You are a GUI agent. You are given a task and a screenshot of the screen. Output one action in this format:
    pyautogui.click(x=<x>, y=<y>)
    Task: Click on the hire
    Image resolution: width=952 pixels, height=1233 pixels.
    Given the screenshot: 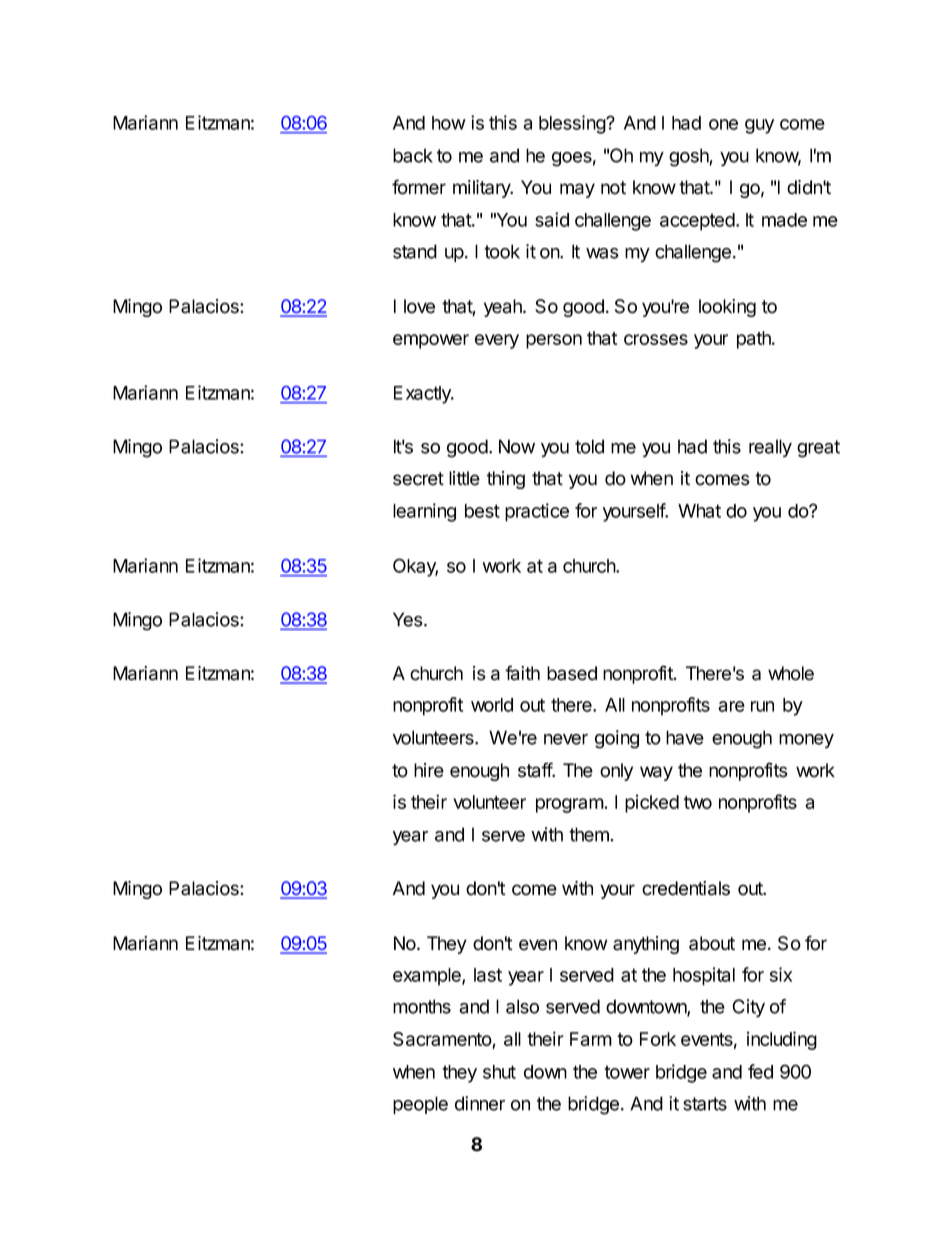 What is the action you would take?
    pyautogui.click(x=429, y=770)
